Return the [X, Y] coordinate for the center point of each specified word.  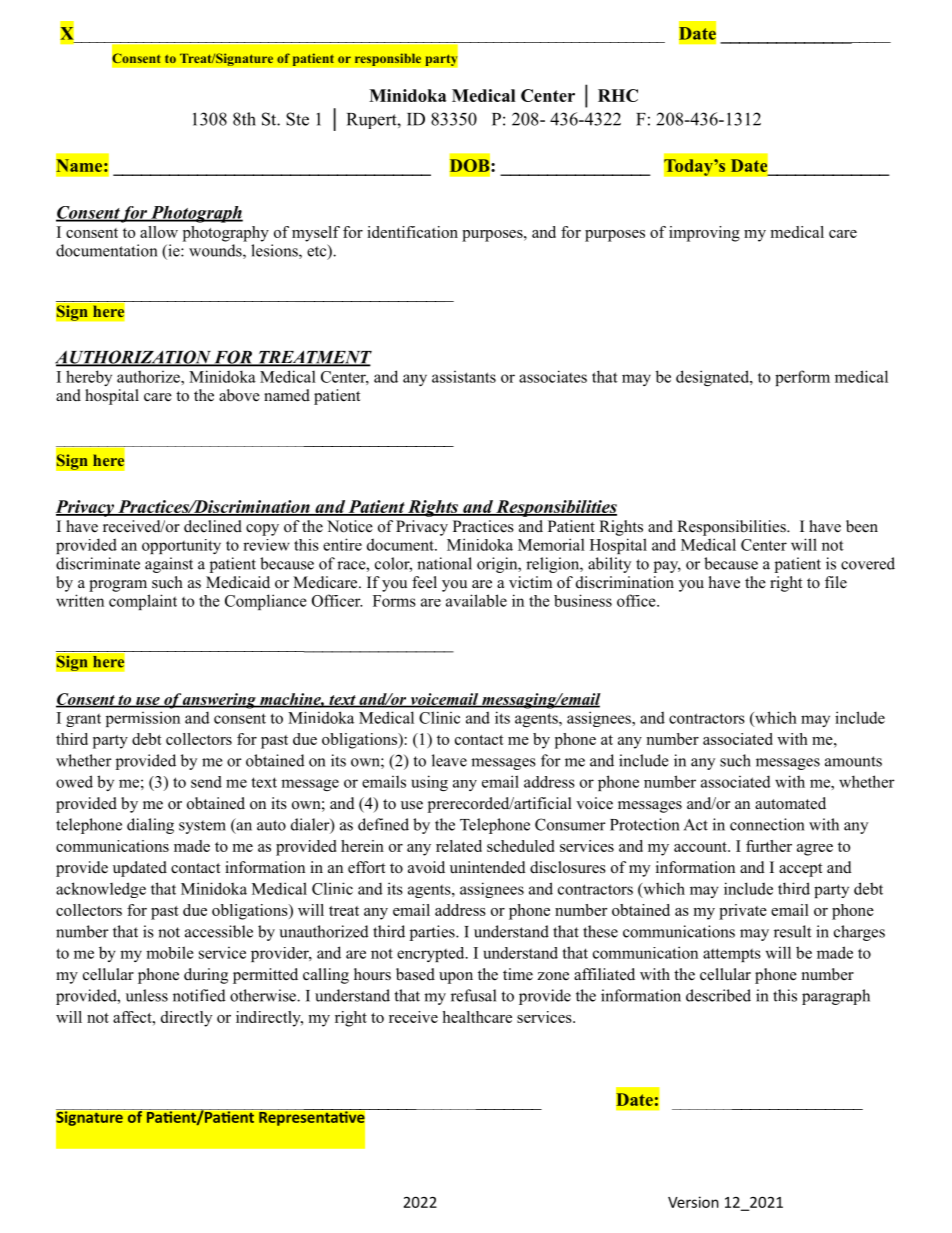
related [459, 846]
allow [159, 232]
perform [802, 378]
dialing [150, 826]
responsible [388, 59]
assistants [464, 377]
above [239, 395]
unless [147, 995]
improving [704, 234]
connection [767, 824]
